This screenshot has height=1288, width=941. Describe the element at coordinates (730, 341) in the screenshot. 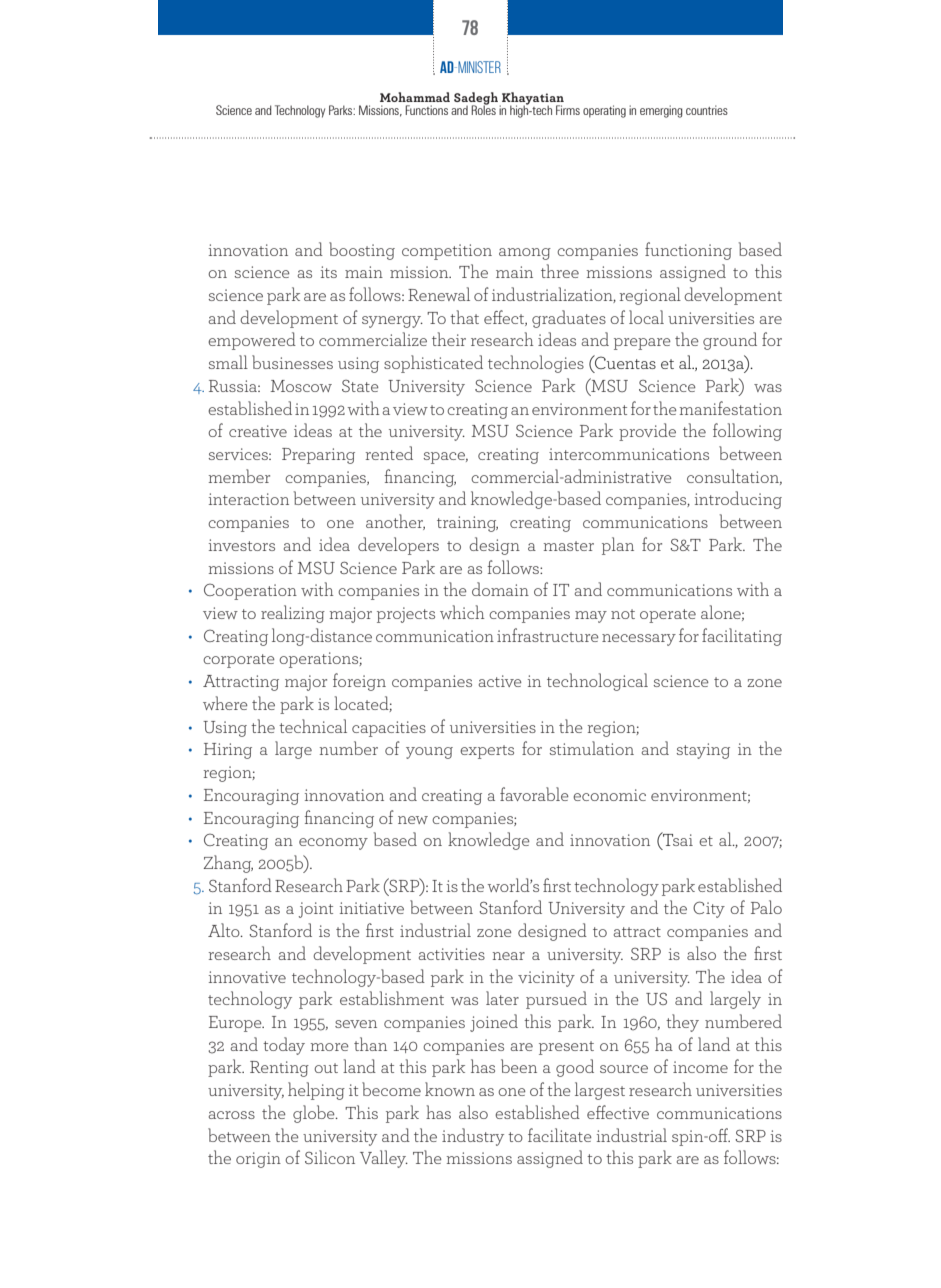

I see `ground` at that location.
